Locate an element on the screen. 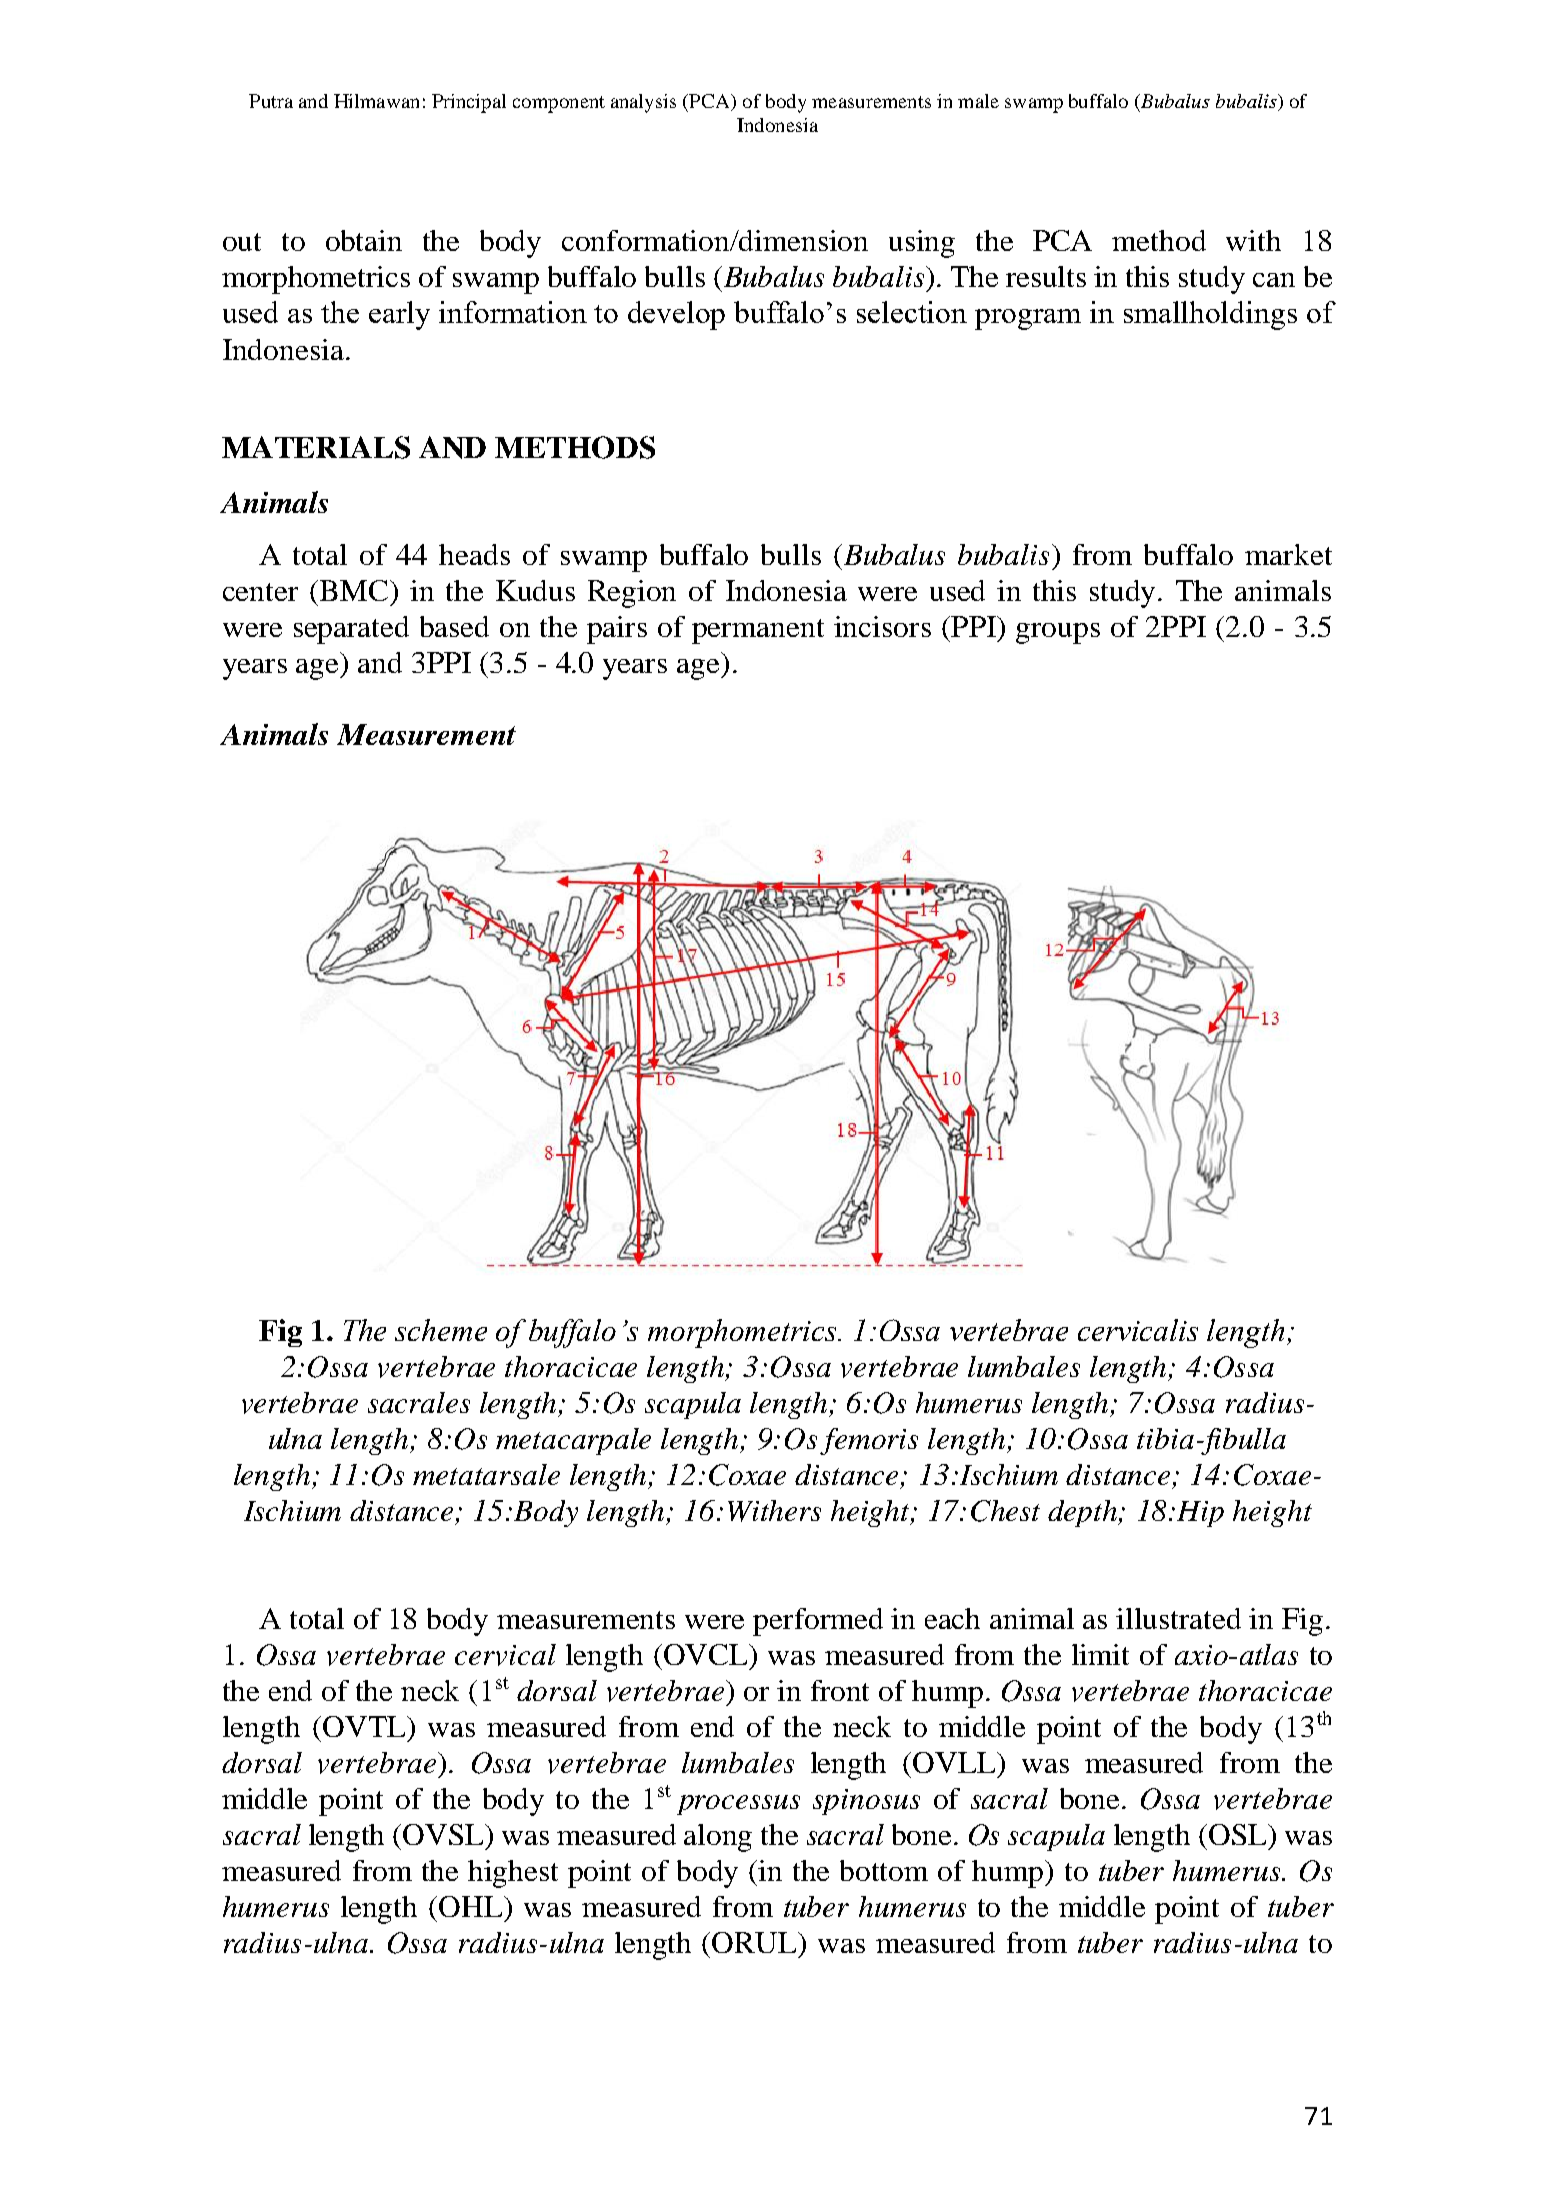 The height and width of the screenshot is (2199, 1555). along is located at coordinates (718, 1838).
